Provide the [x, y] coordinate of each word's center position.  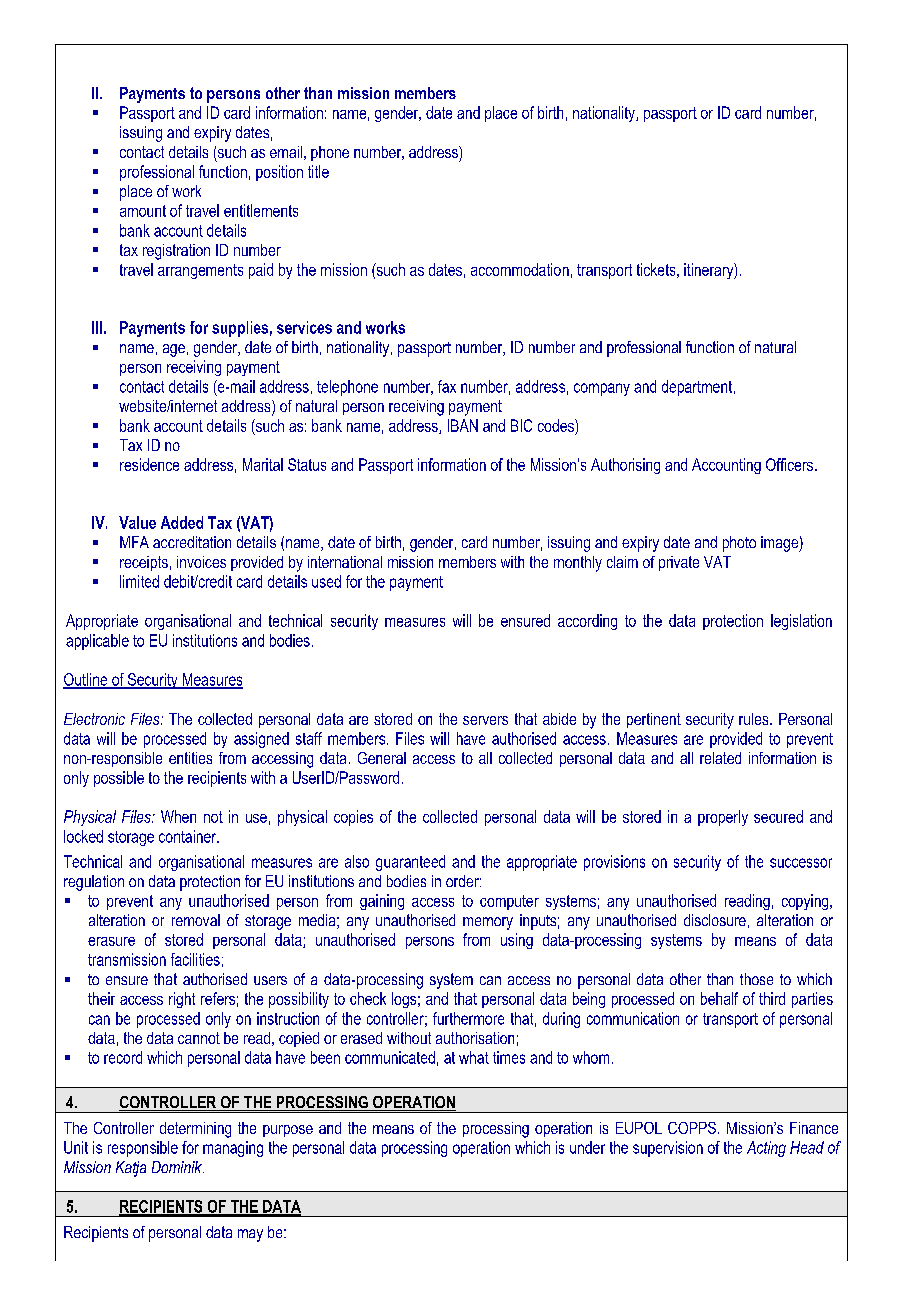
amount [143, 211]
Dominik [178, 1167]
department [698, 388]
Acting [766, 1149]
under [587, 1147]
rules [755, 719]
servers [485, 720]
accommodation [520, 269]
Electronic [94, 719]
